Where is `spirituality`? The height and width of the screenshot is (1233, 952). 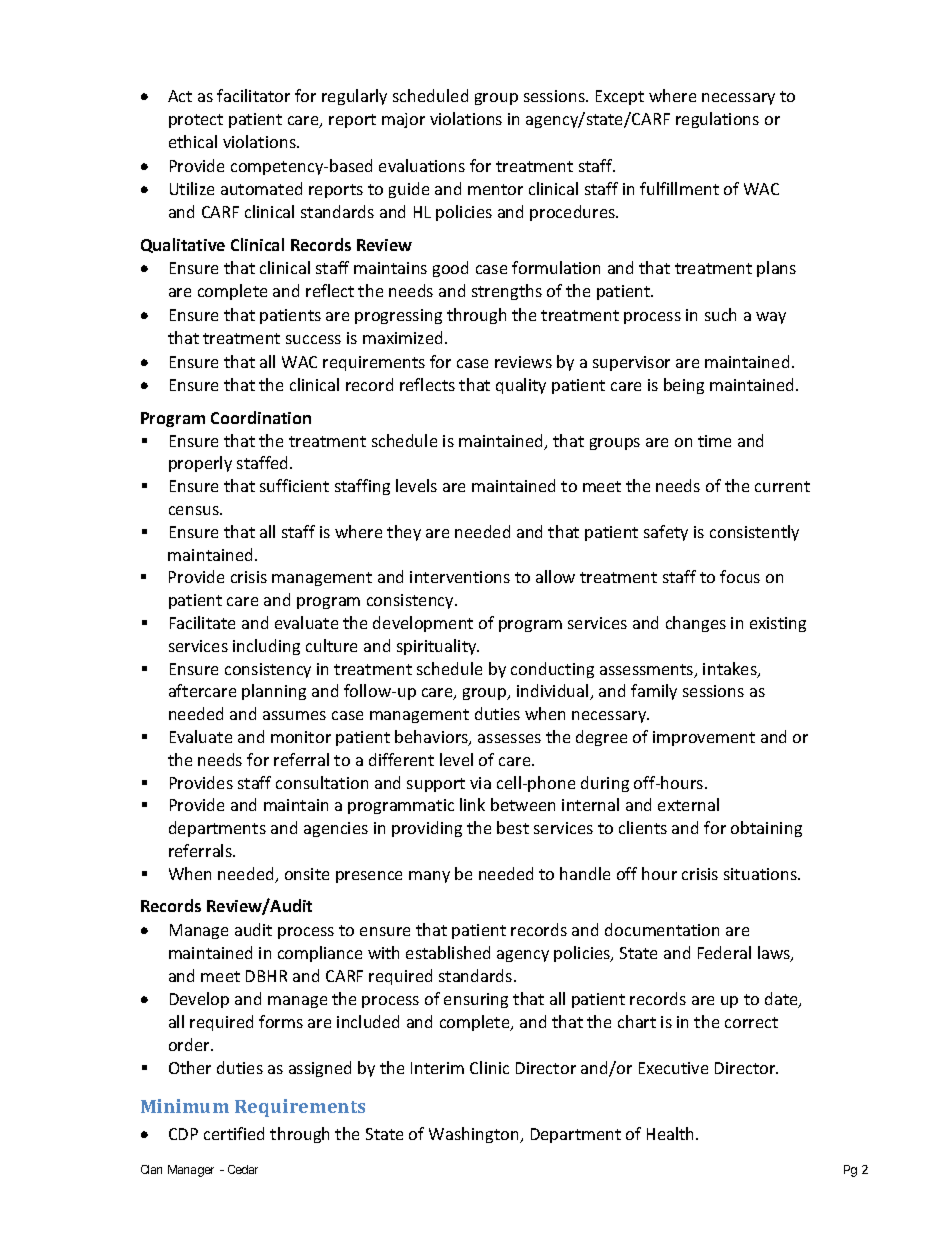
spirituality is located at coordinates (438, 647).
